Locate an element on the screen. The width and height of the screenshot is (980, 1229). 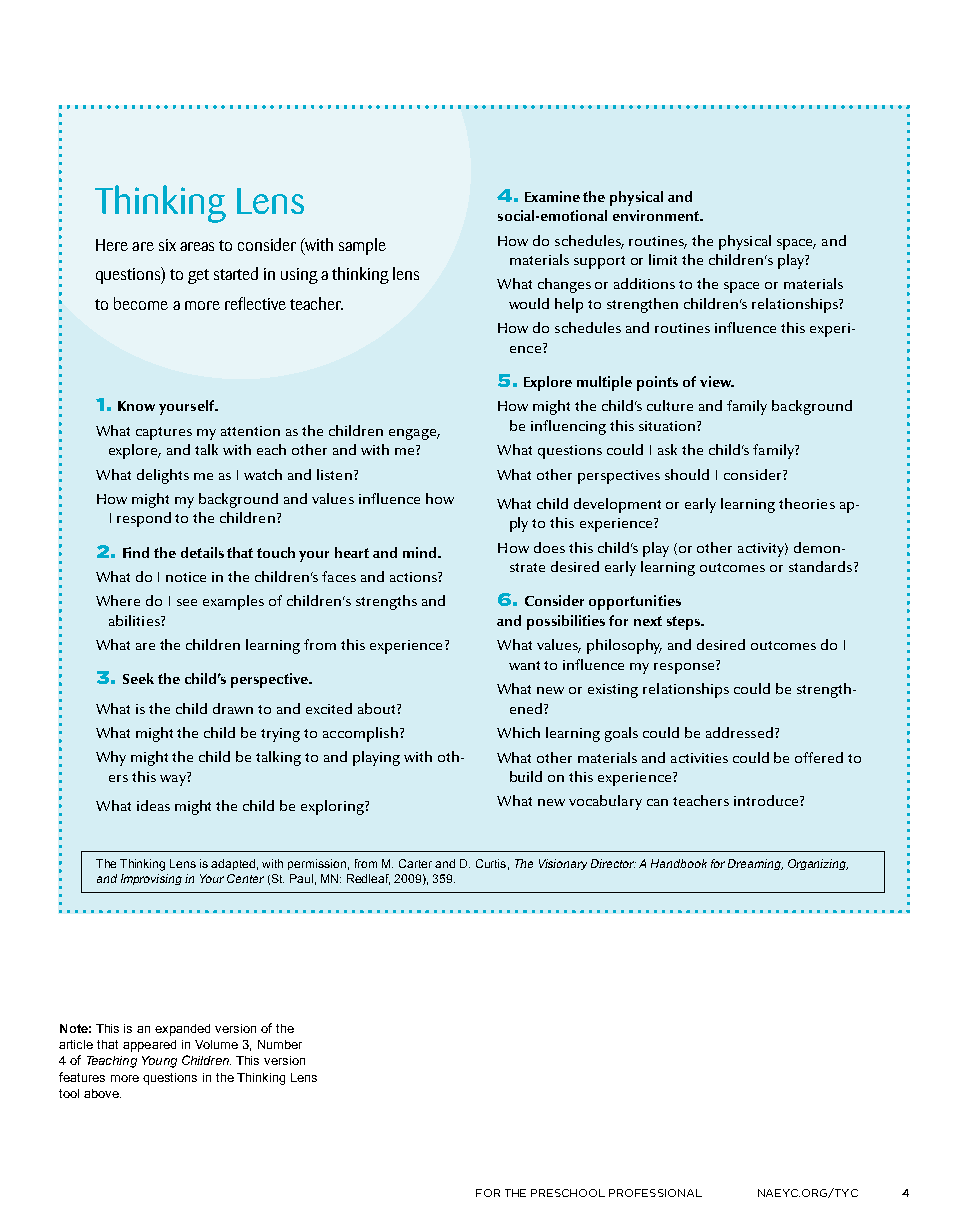
above is located at coordinates (102, 1093).
